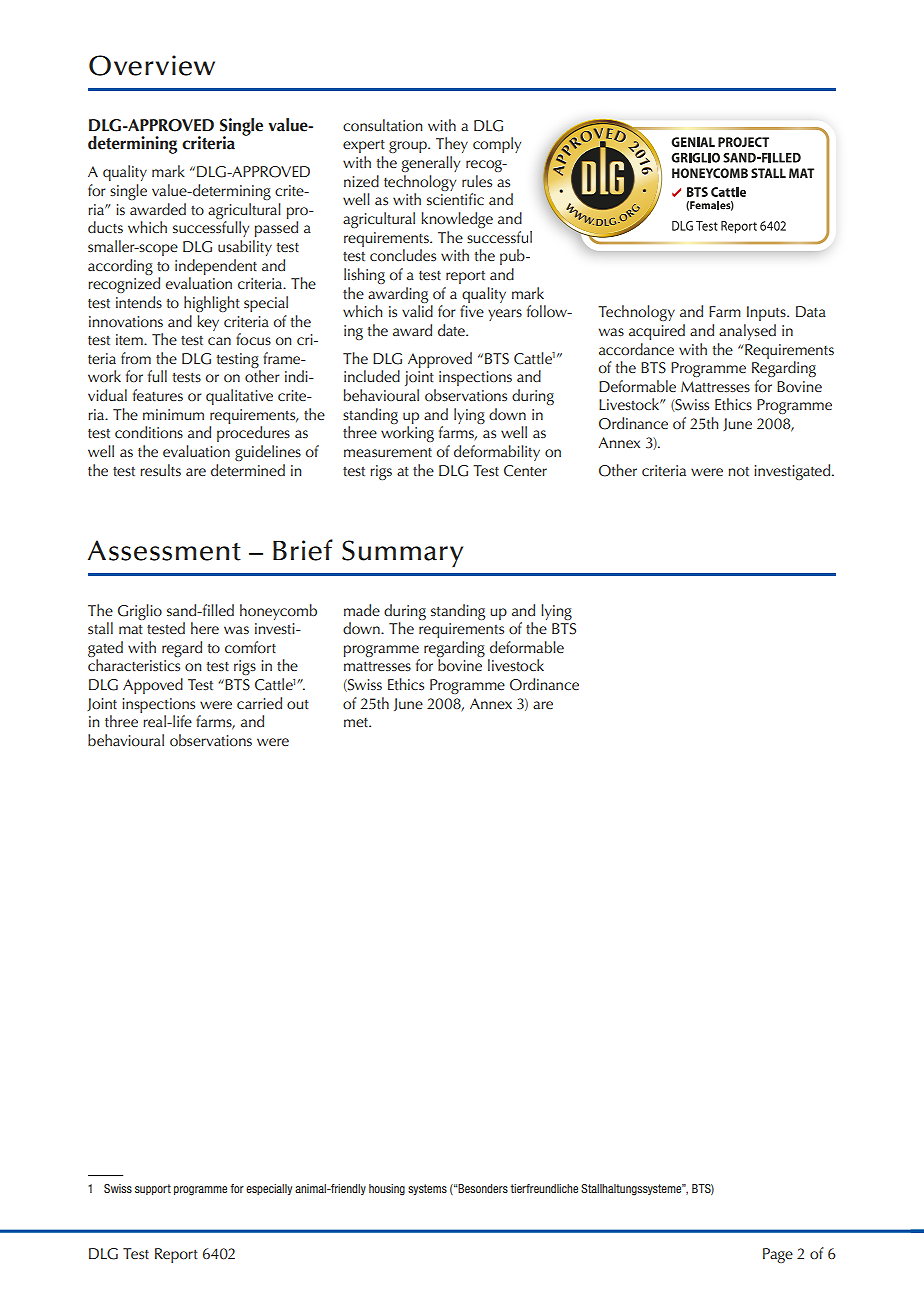 The image size is (924, 1308). I want to click on Assessment, so click(164, 550).
